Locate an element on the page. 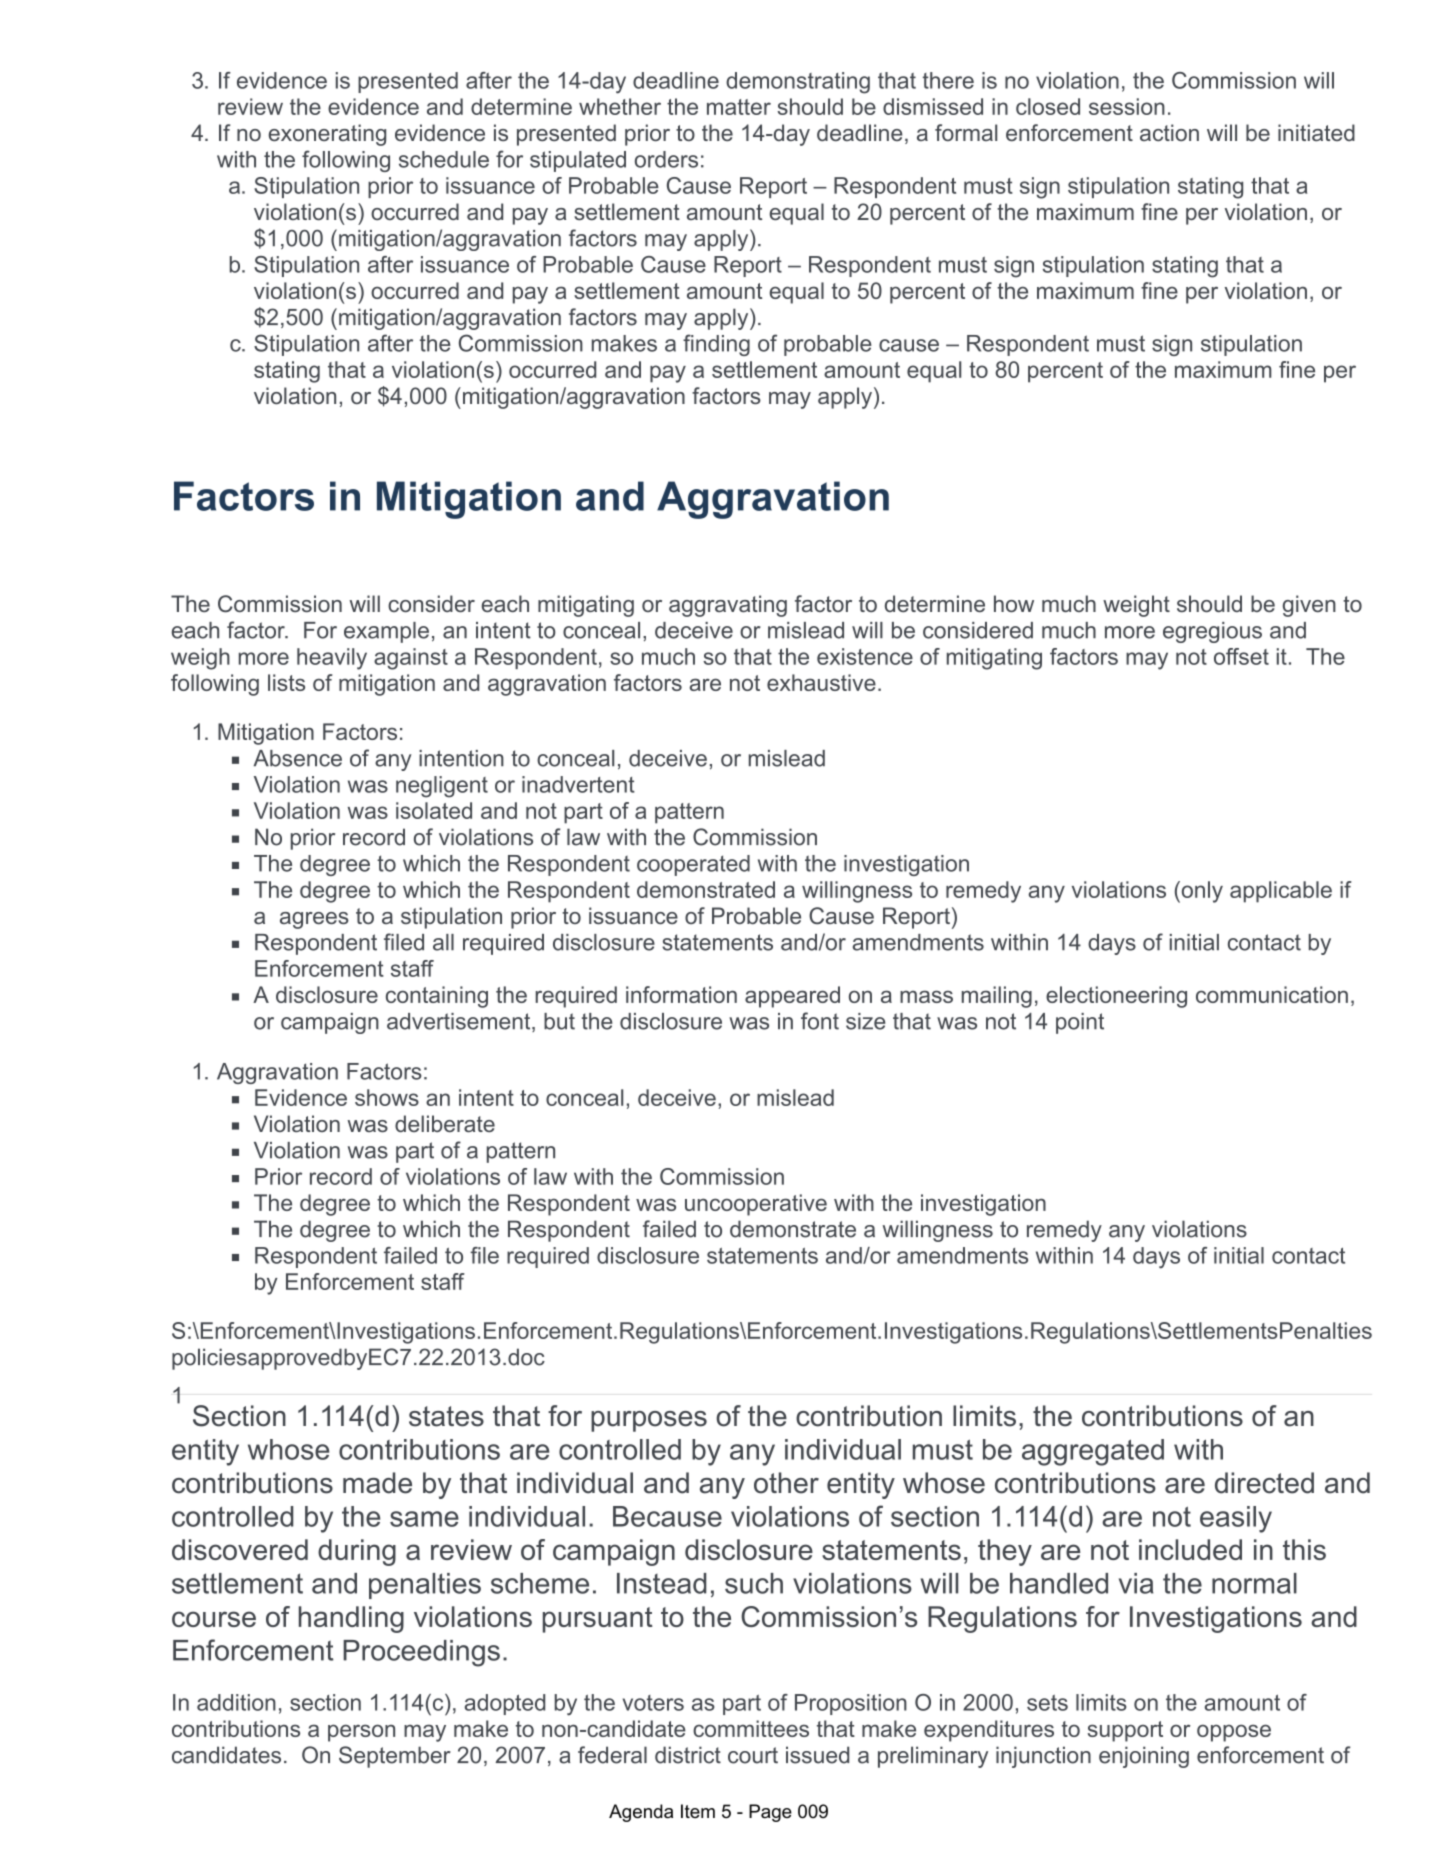 The image size is (1438, 1861). uncooperative is located at coordinates (756, 1205).
